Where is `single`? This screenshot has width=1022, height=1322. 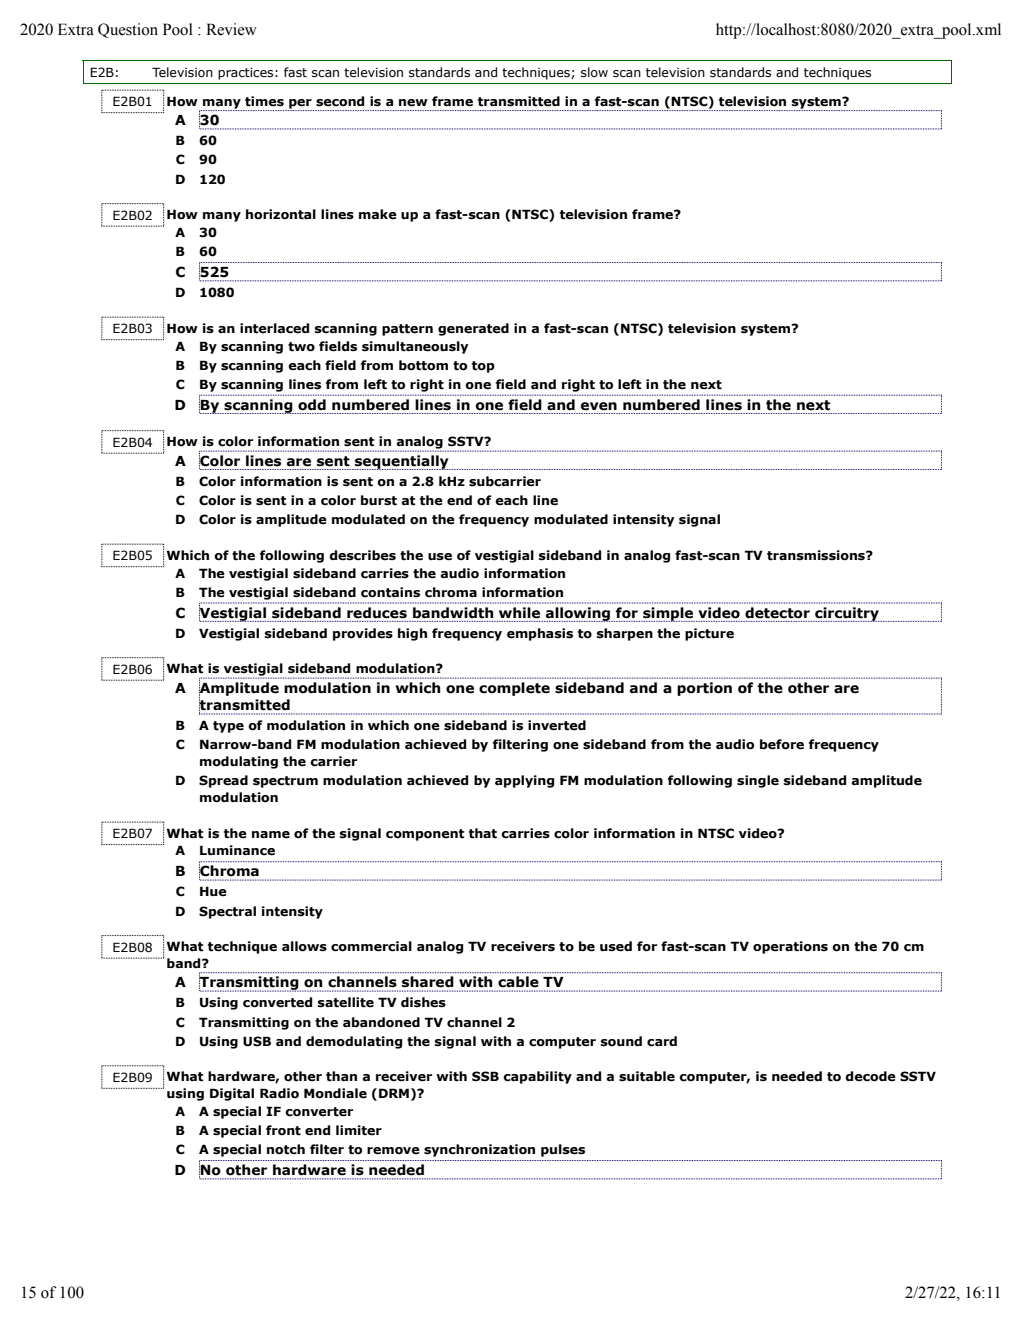
single is located at coordinates (758, 781).
